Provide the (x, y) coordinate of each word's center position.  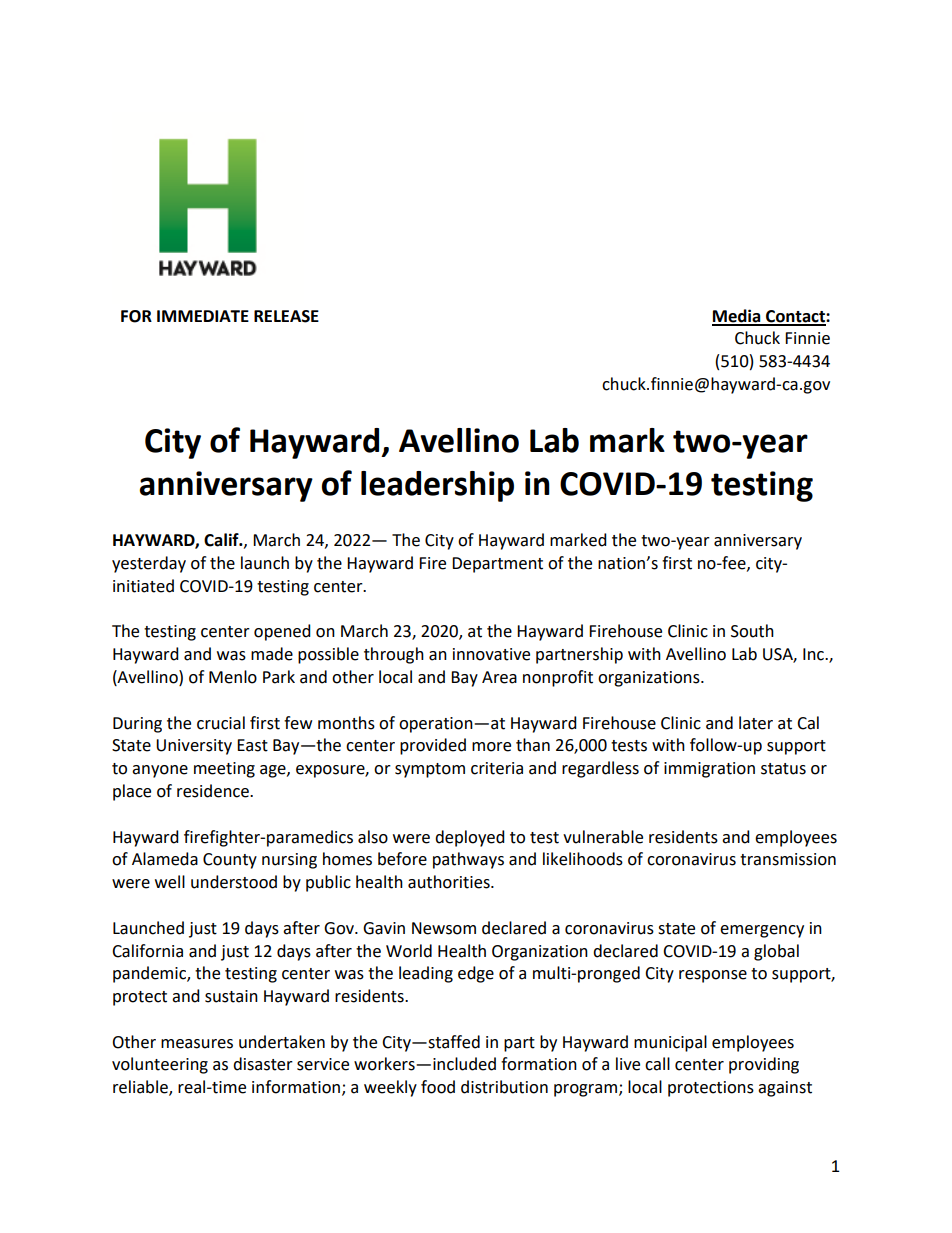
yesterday (149, 564)
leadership (437, 486)
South (752, 631)
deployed (470, 838)
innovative (491, 654)
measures (197, 1044)
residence (214, 791)
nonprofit (558, 678)
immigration (709, 770)
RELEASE (286, 316)
